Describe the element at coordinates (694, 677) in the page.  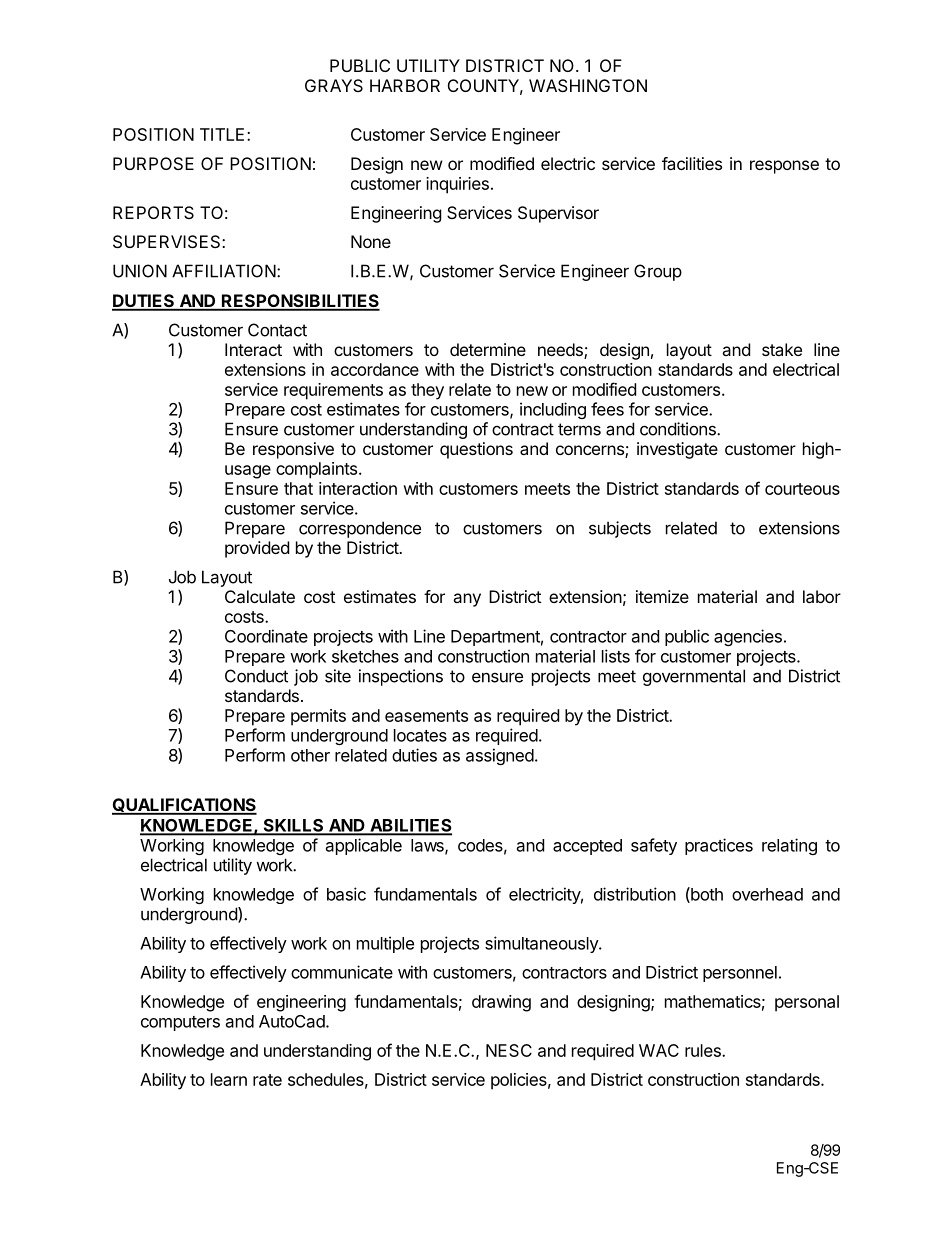
I see `governmental` at that location.
